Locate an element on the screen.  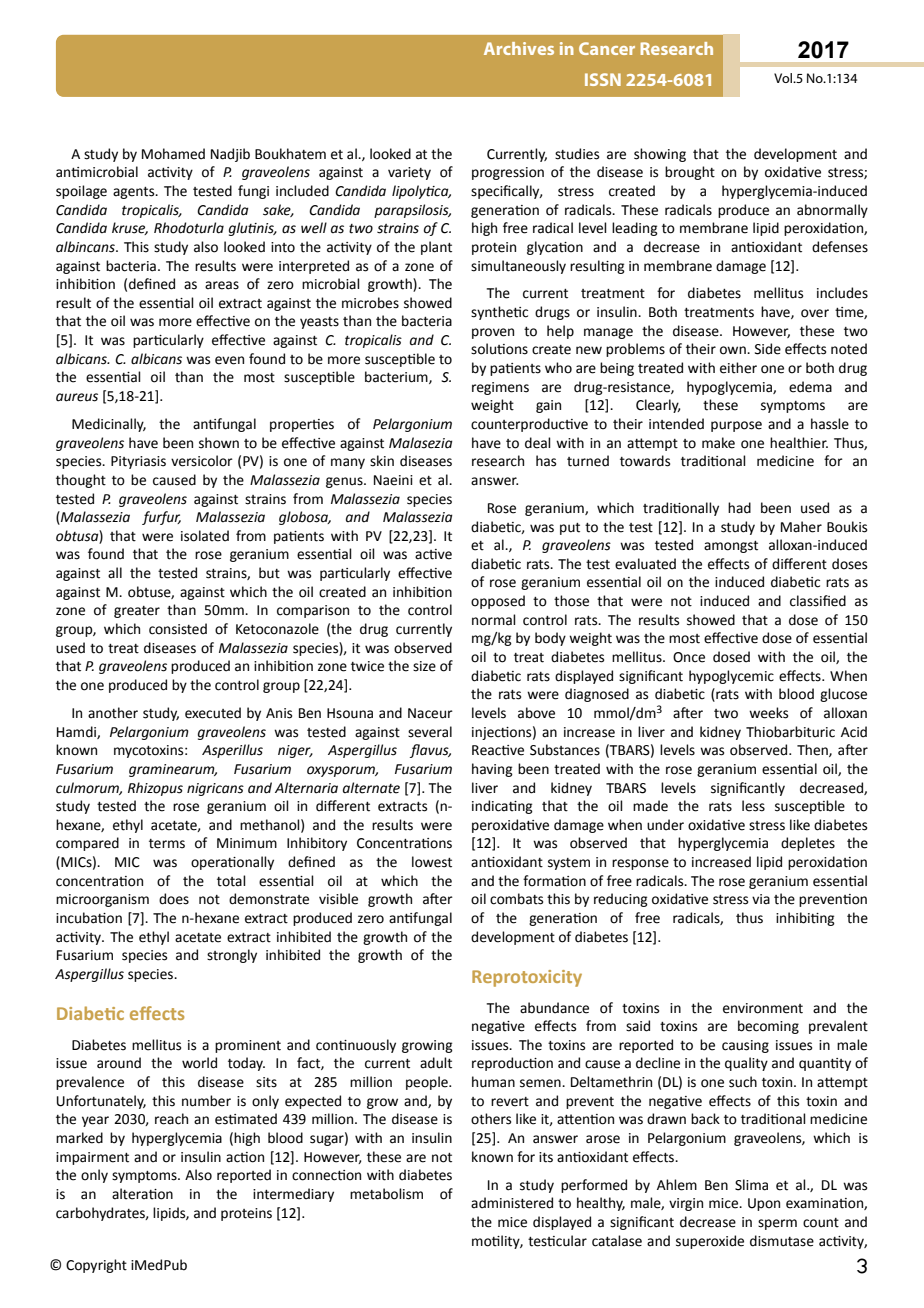
Archives is located at coordinates (519, 48).
